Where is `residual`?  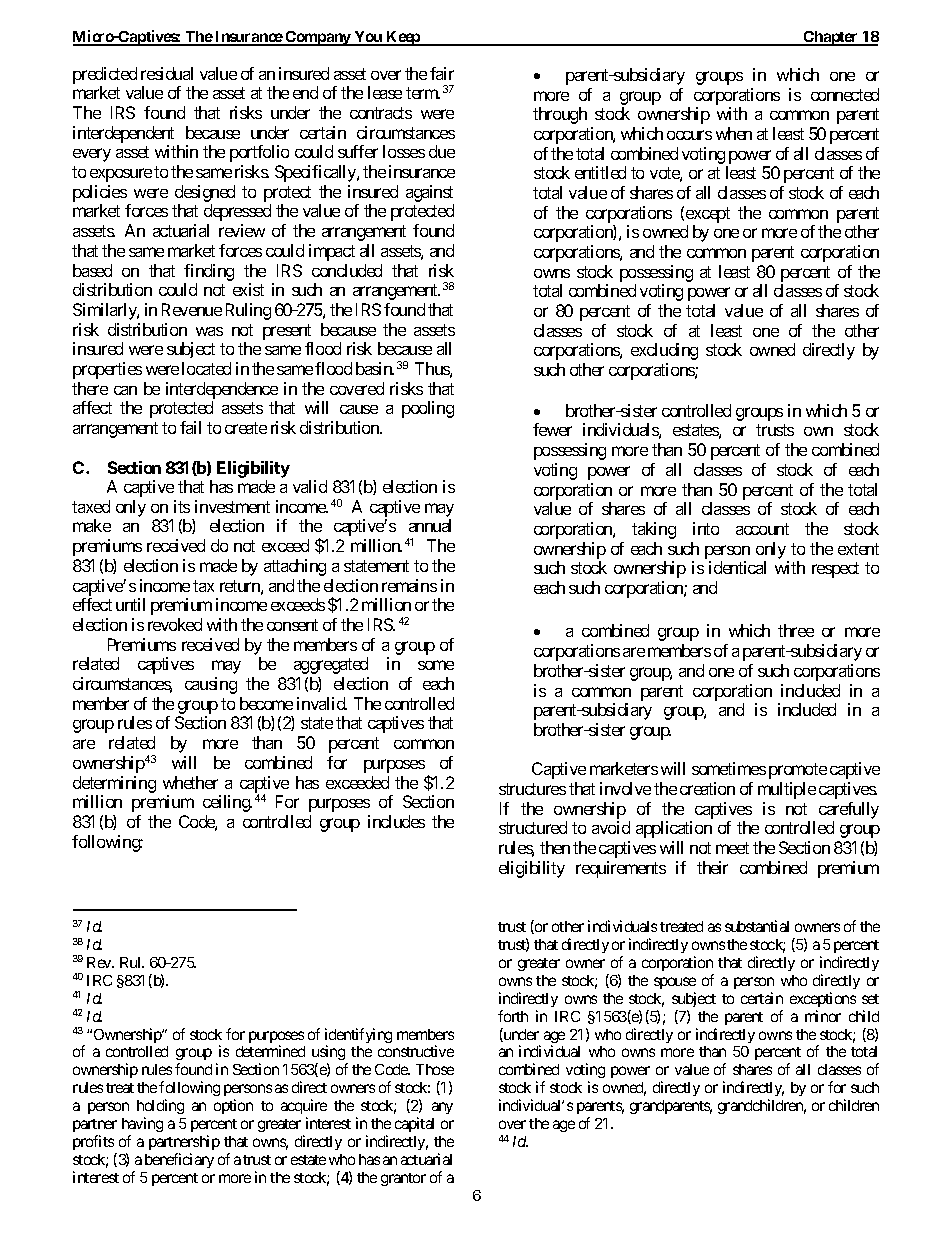 residual is located at coordinates (167, 73).
